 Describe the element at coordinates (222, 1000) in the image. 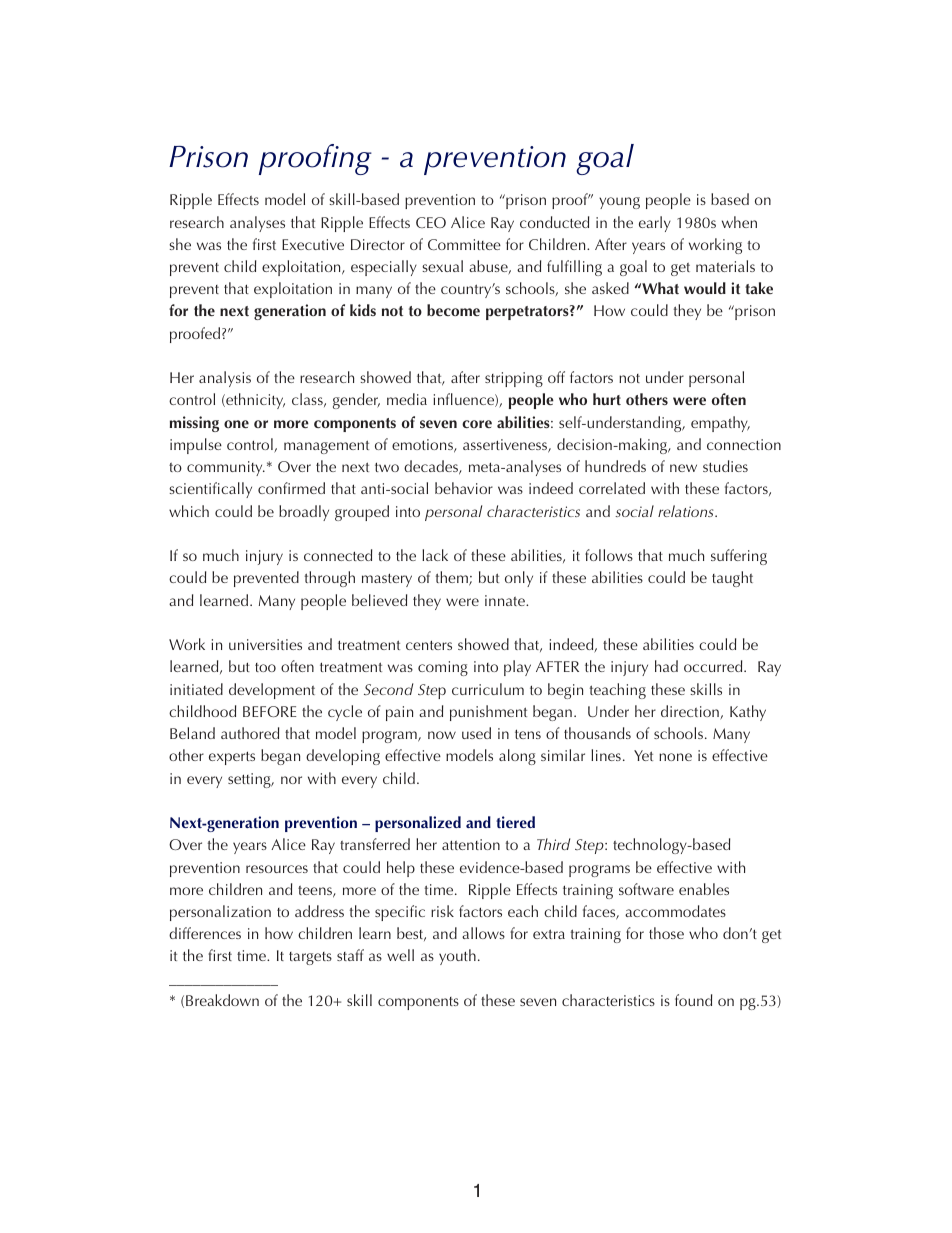

I see `Breakdown` at that location.
